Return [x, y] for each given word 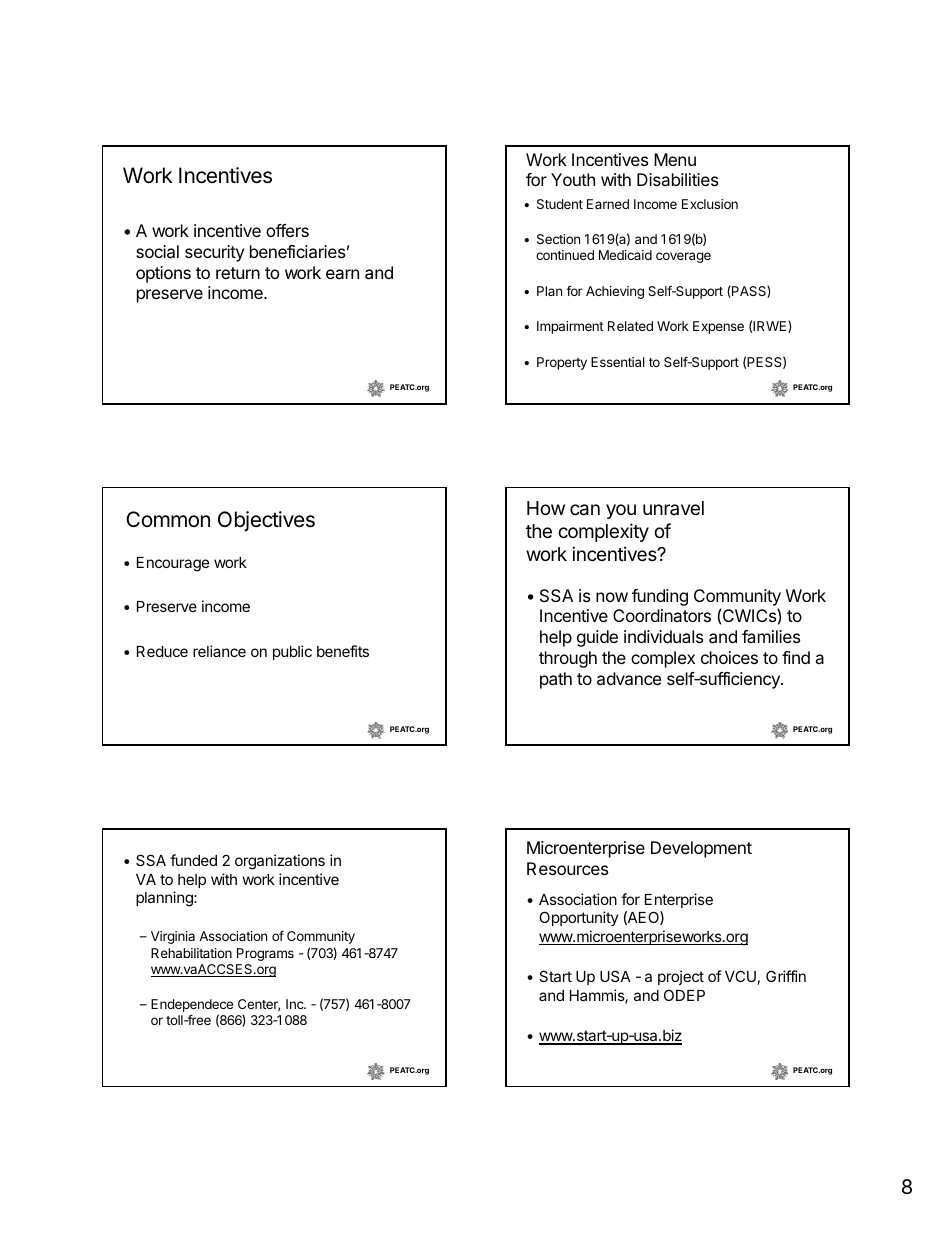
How [546, 508]
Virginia [173, 937]
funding [660, 597]
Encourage [173, 564]
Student [560, 204]
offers [287, 230]
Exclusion [710, 204]
